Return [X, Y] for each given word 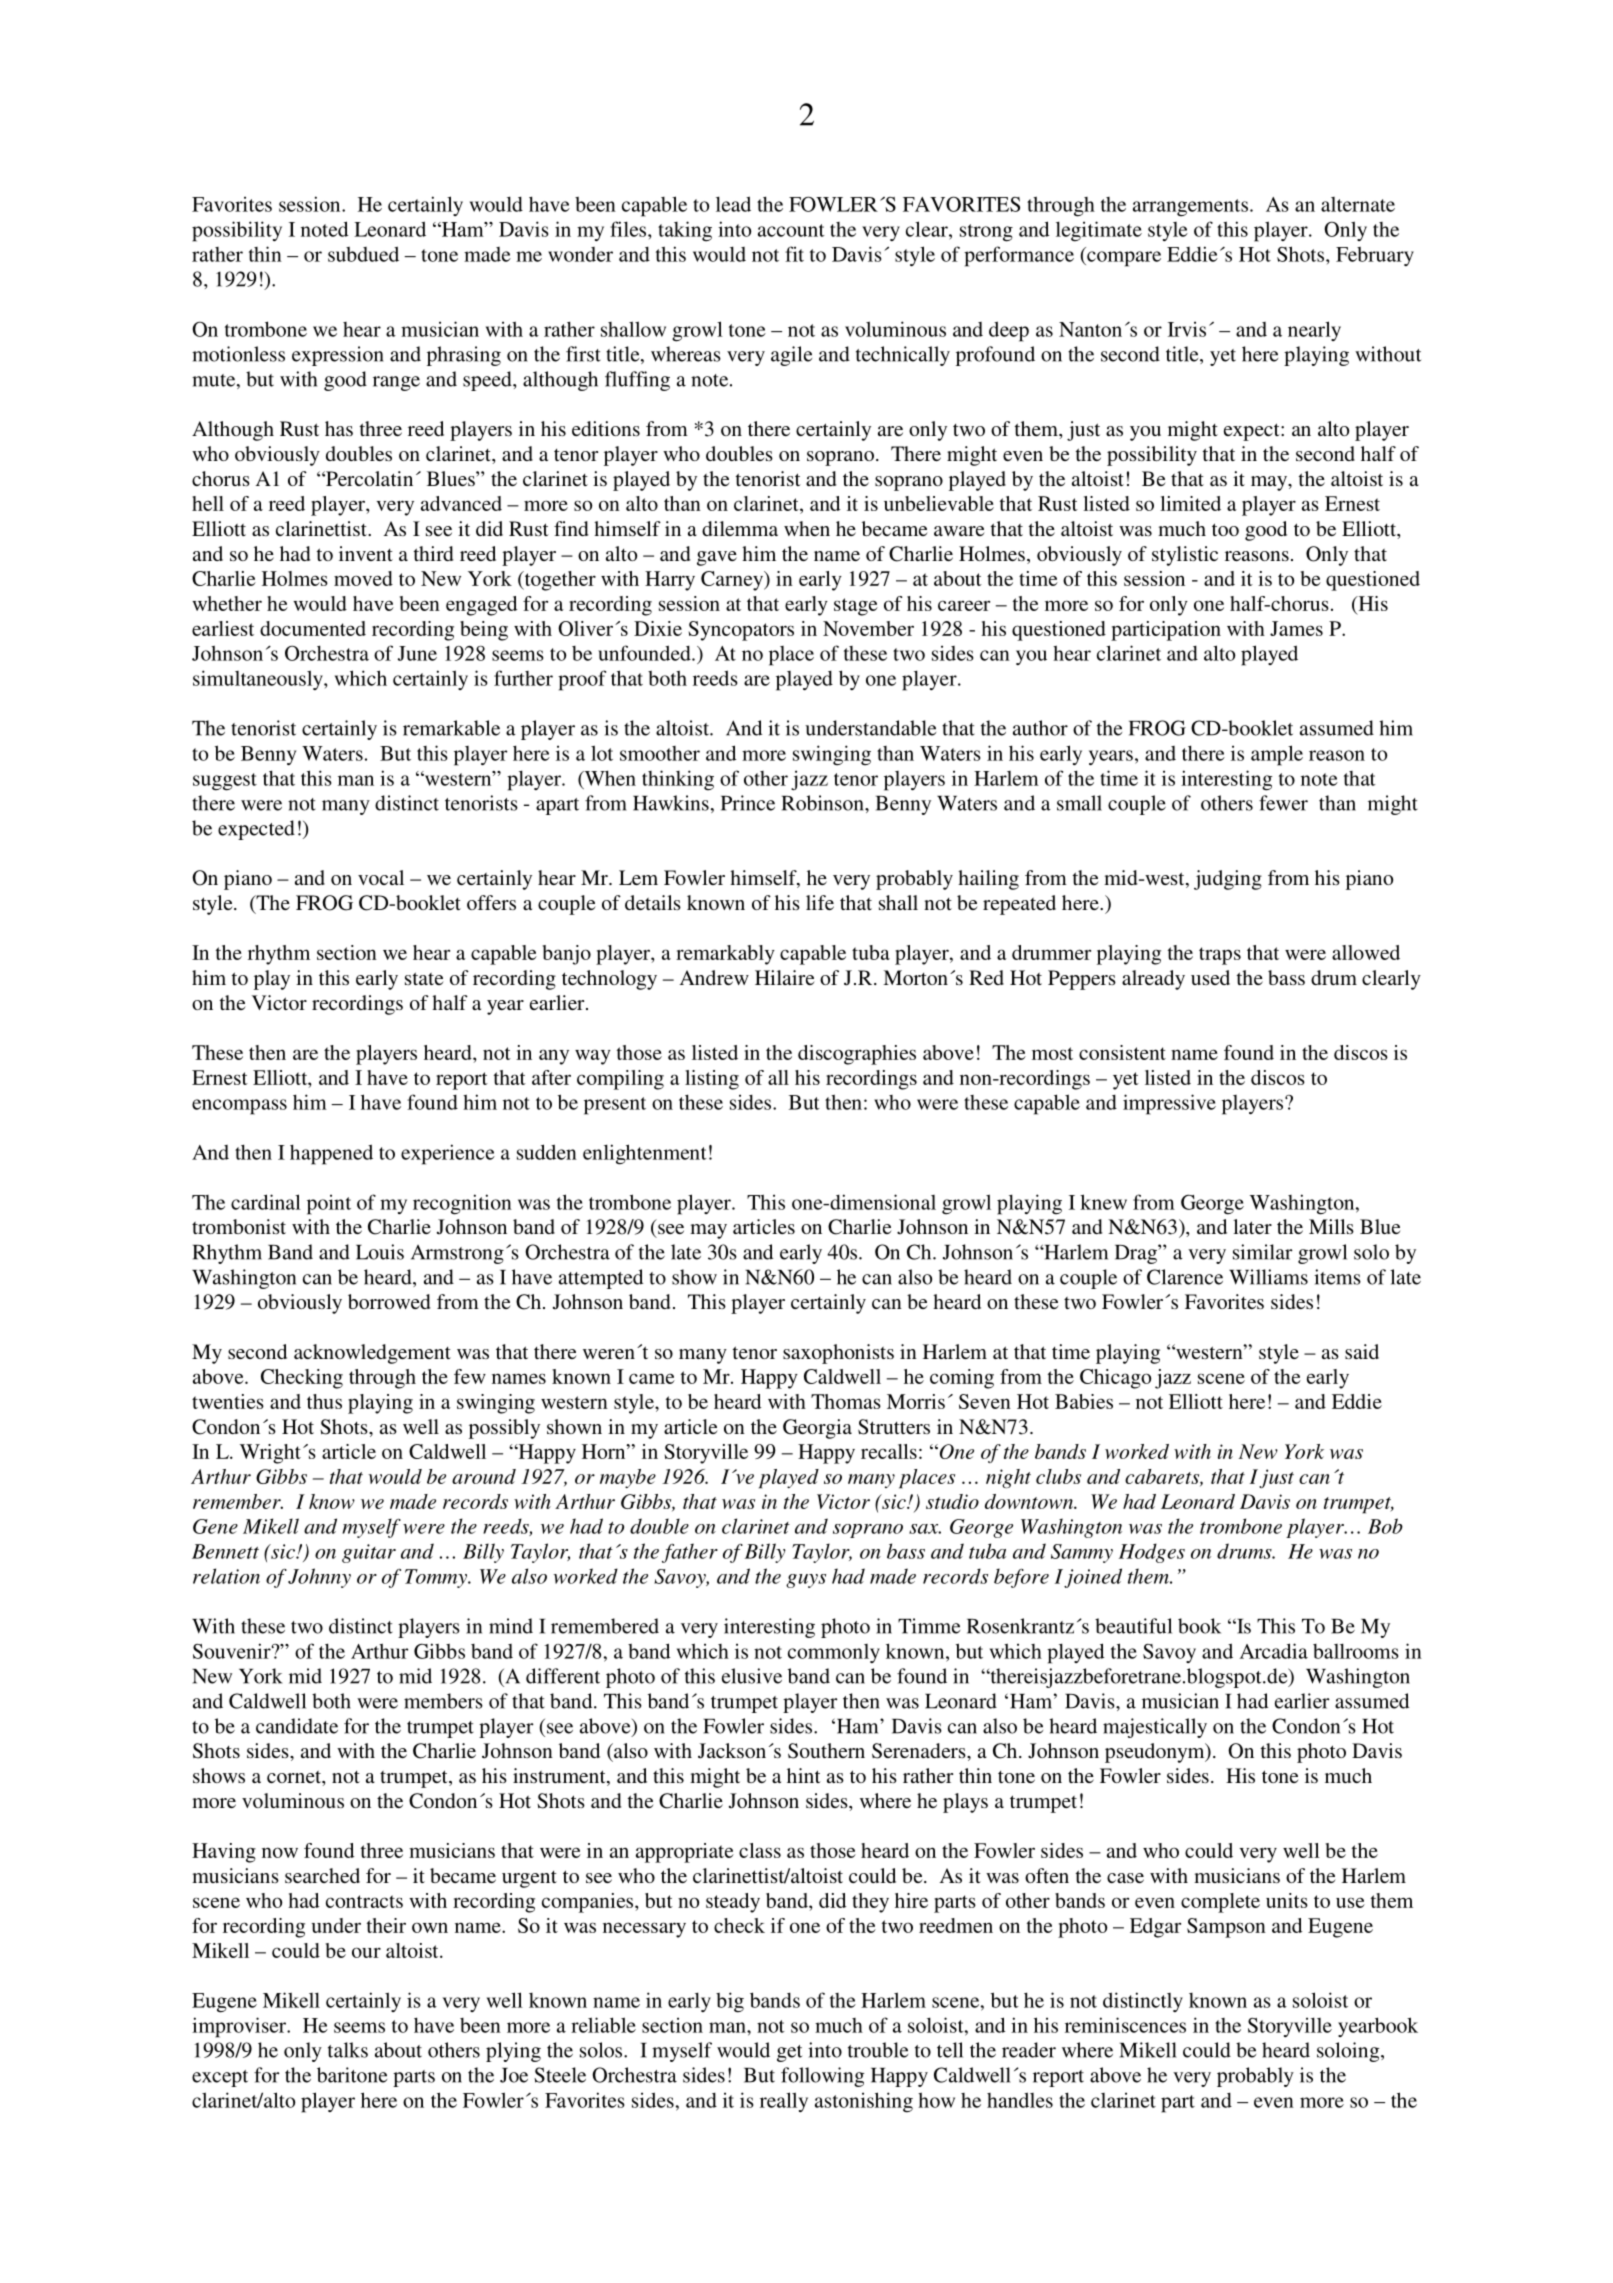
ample [1277, 755]
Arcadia [1273, 1651]
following [822, 2077]
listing [712, 1080]
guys [806, 1581]
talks [348, 2050]
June [417, 653]
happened [331, 1154]
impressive [1169, 1104]
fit [794, 254]
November [868, 628]
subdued [363, 254]
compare [1123, 259]
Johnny [319, 1578]
